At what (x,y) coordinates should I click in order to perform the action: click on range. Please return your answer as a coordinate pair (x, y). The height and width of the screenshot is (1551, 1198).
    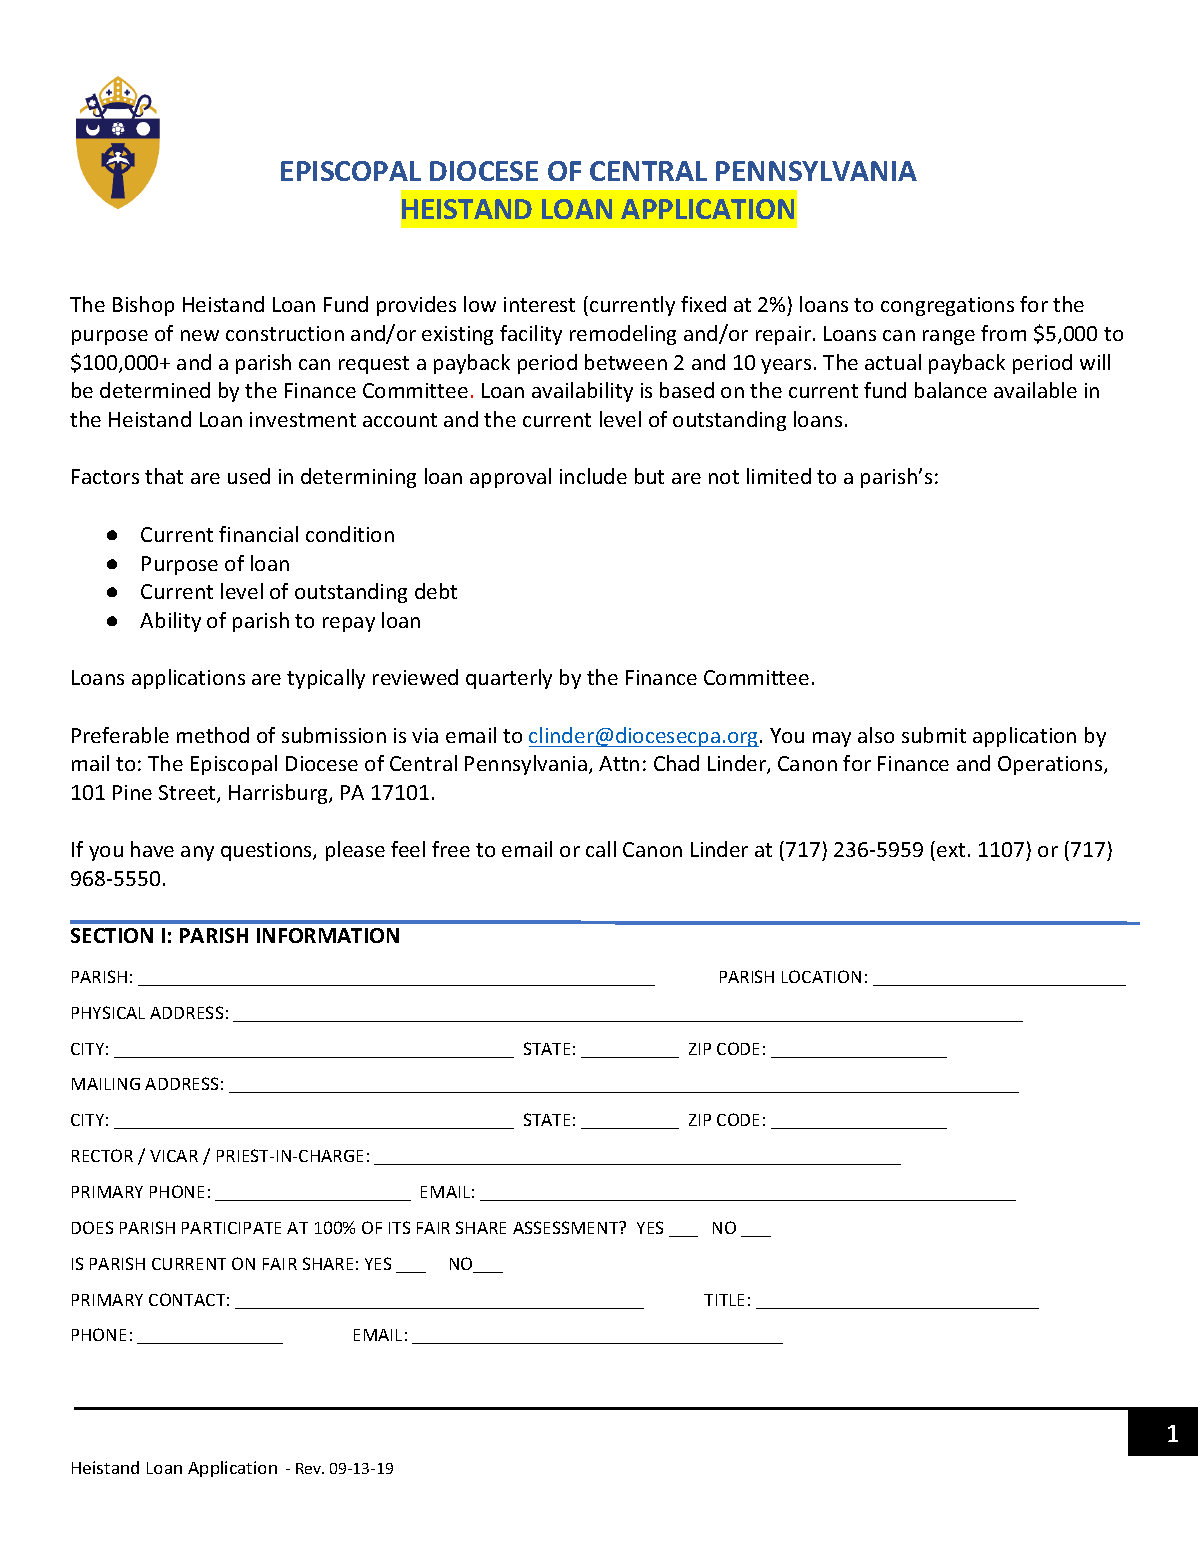
    Looking at the image, I should click on (949, 337).
